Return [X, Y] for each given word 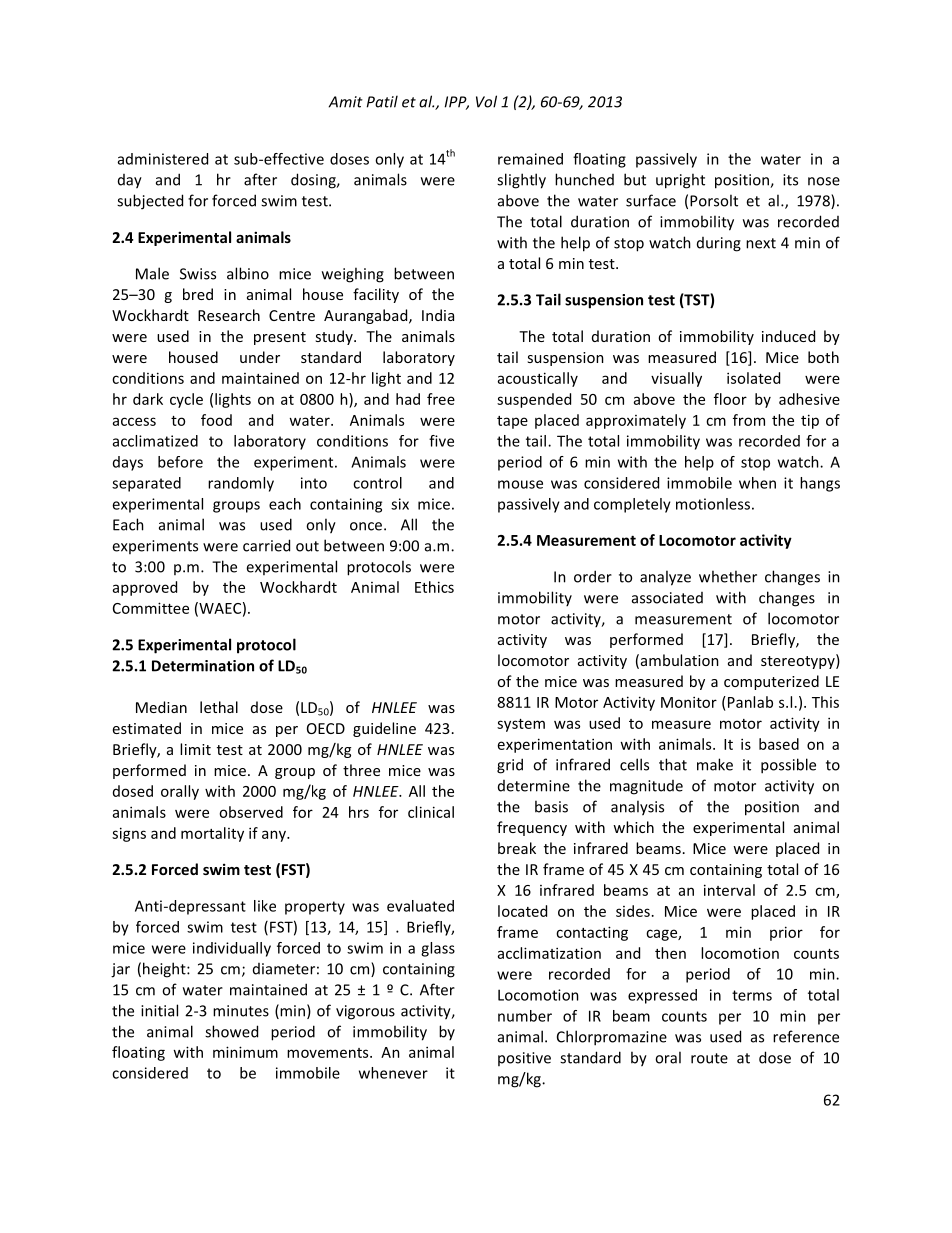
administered [163, 159]
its [790, 180]
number [525, 1016]
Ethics [434, 587]
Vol [486, 101]
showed [231, 1031]
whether [728, 576]
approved [145, 588]
